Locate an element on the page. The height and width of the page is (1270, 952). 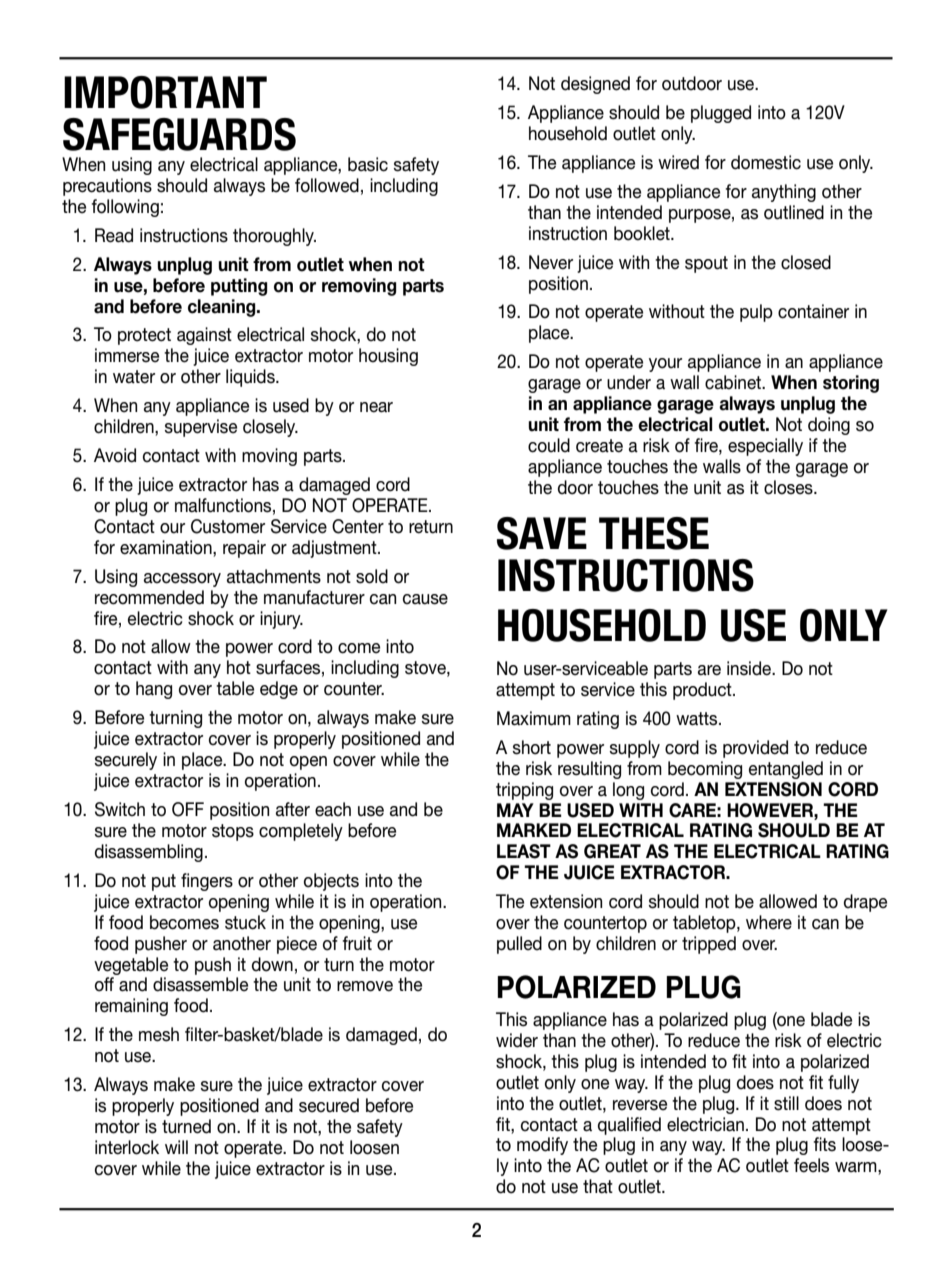
will is located at coordinates (176, 1147).
